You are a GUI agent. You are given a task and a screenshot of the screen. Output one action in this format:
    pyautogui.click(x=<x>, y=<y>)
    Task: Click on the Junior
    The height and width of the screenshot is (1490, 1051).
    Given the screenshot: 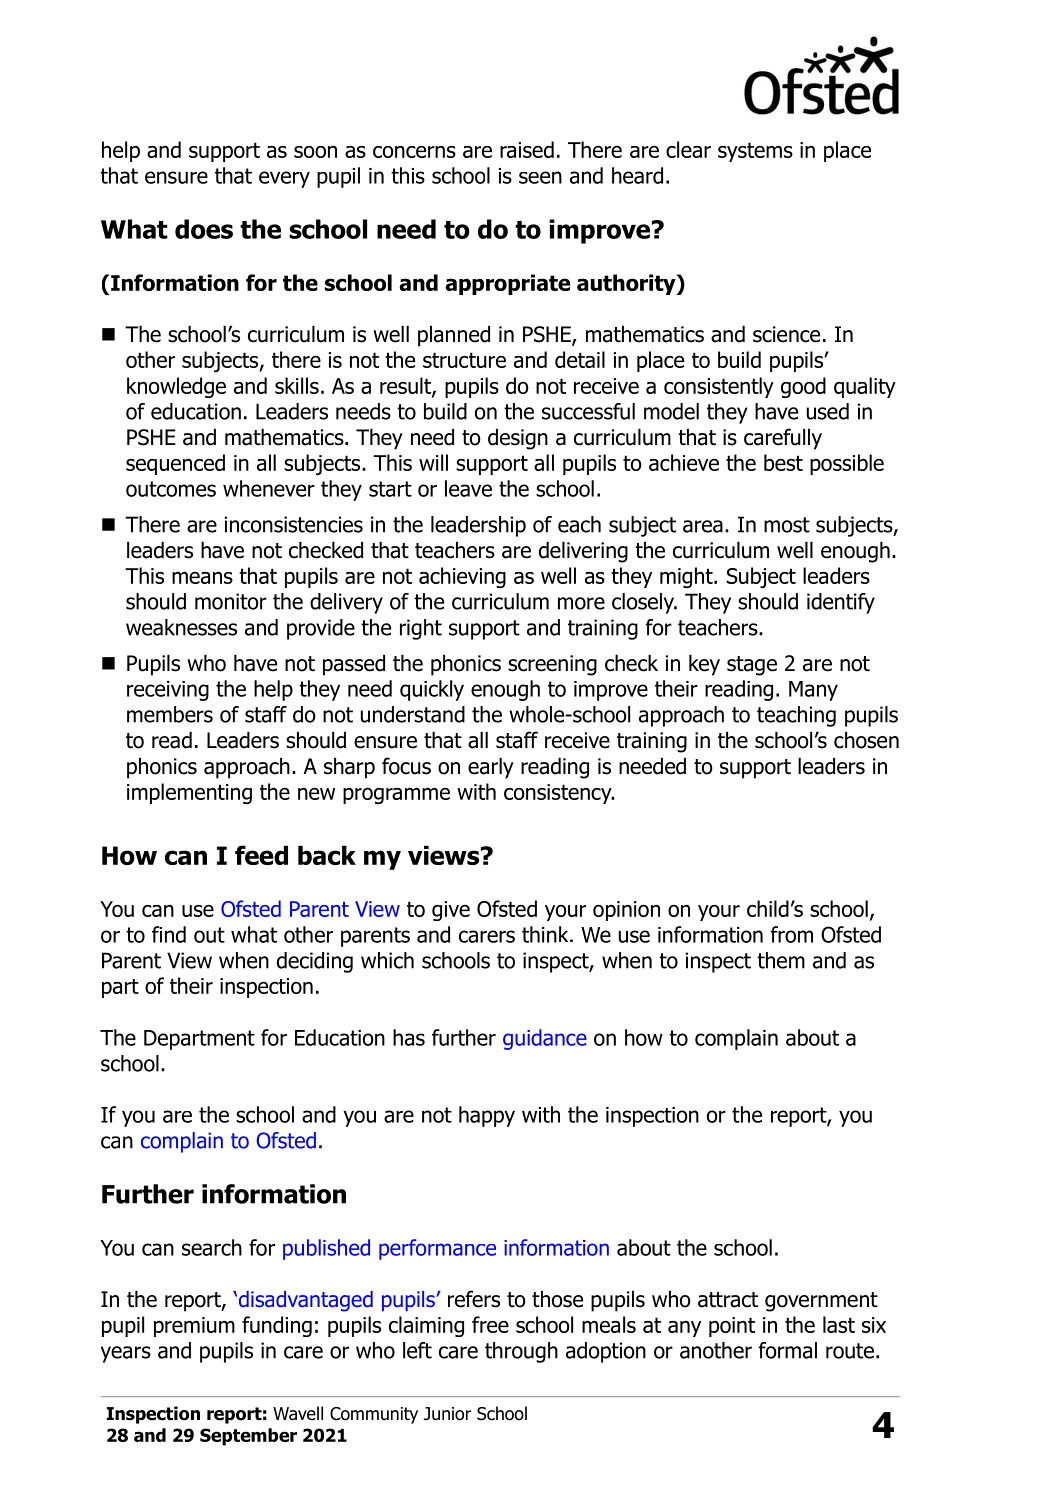 What is the action you would take?
    pyautogui.click(x=447, y=1414)
